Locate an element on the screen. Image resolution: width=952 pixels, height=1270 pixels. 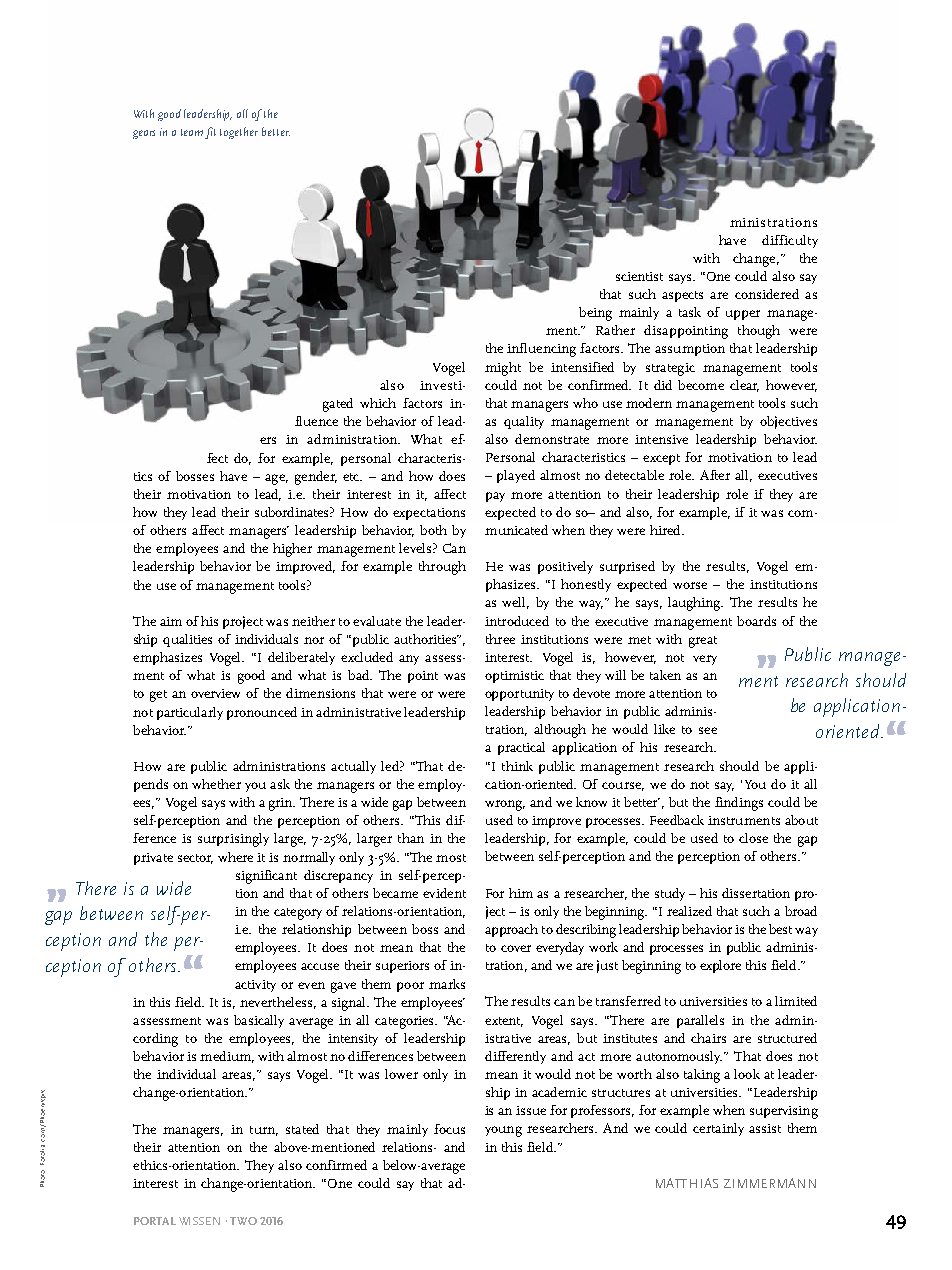
explore is located at coordinates (720, 966).
